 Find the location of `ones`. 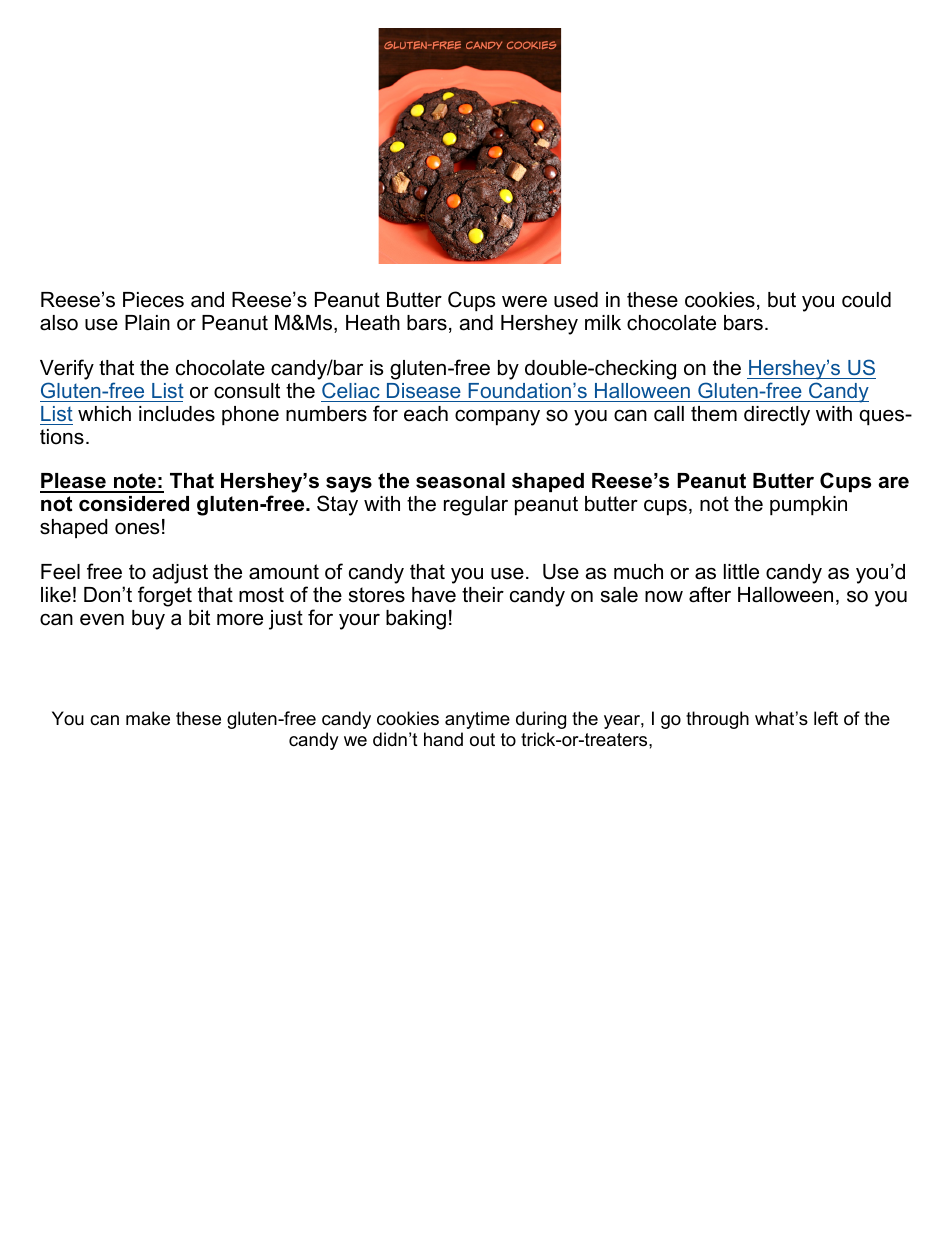

ones is located at coordinates (137, 529).
